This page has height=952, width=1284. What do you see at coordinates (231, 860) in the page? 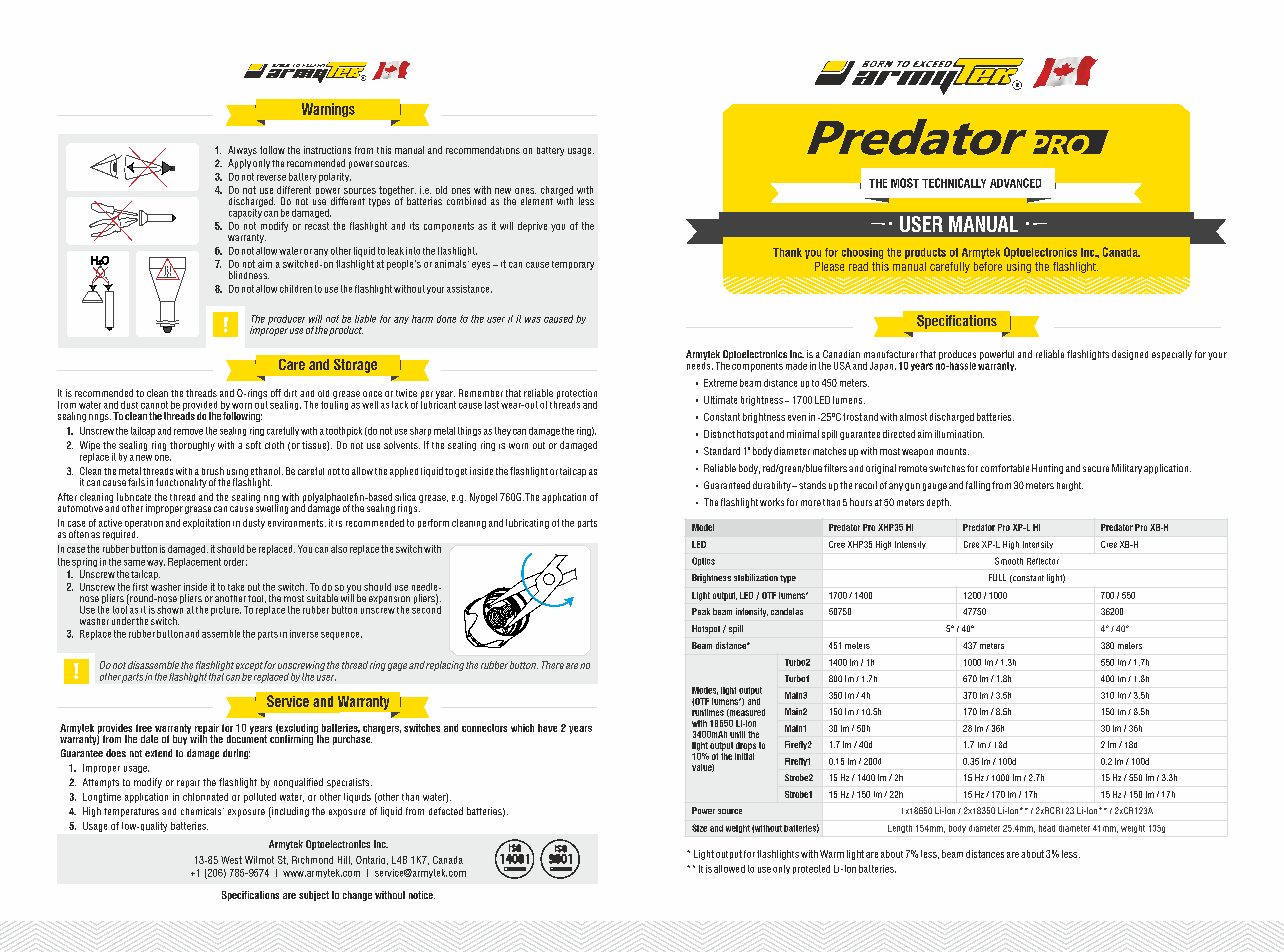
I see `West` at bounding box center [231, 860].
